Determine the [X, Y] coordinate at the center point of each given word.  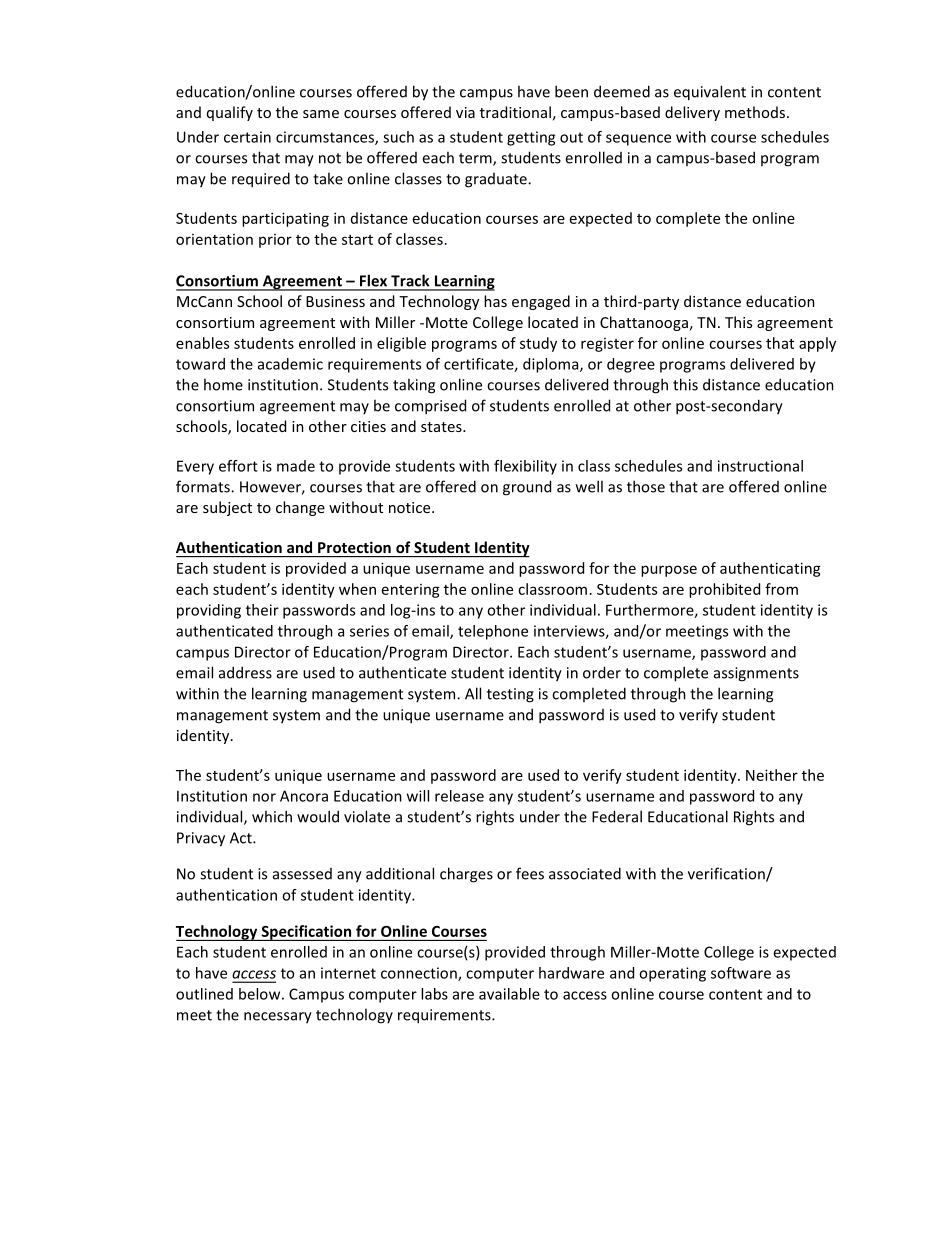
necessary [278, 1018]
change [300, 508]
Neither [772, 775]
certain [247, 137]
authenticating [770, 569]
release [459, 796]
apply [817, 344]
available [509, 994]
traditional [515, 112]
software [741, 973]
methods [756, 112]
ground [527, 488]
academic [290, 364]
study [538, 344]
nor [264, 797]
